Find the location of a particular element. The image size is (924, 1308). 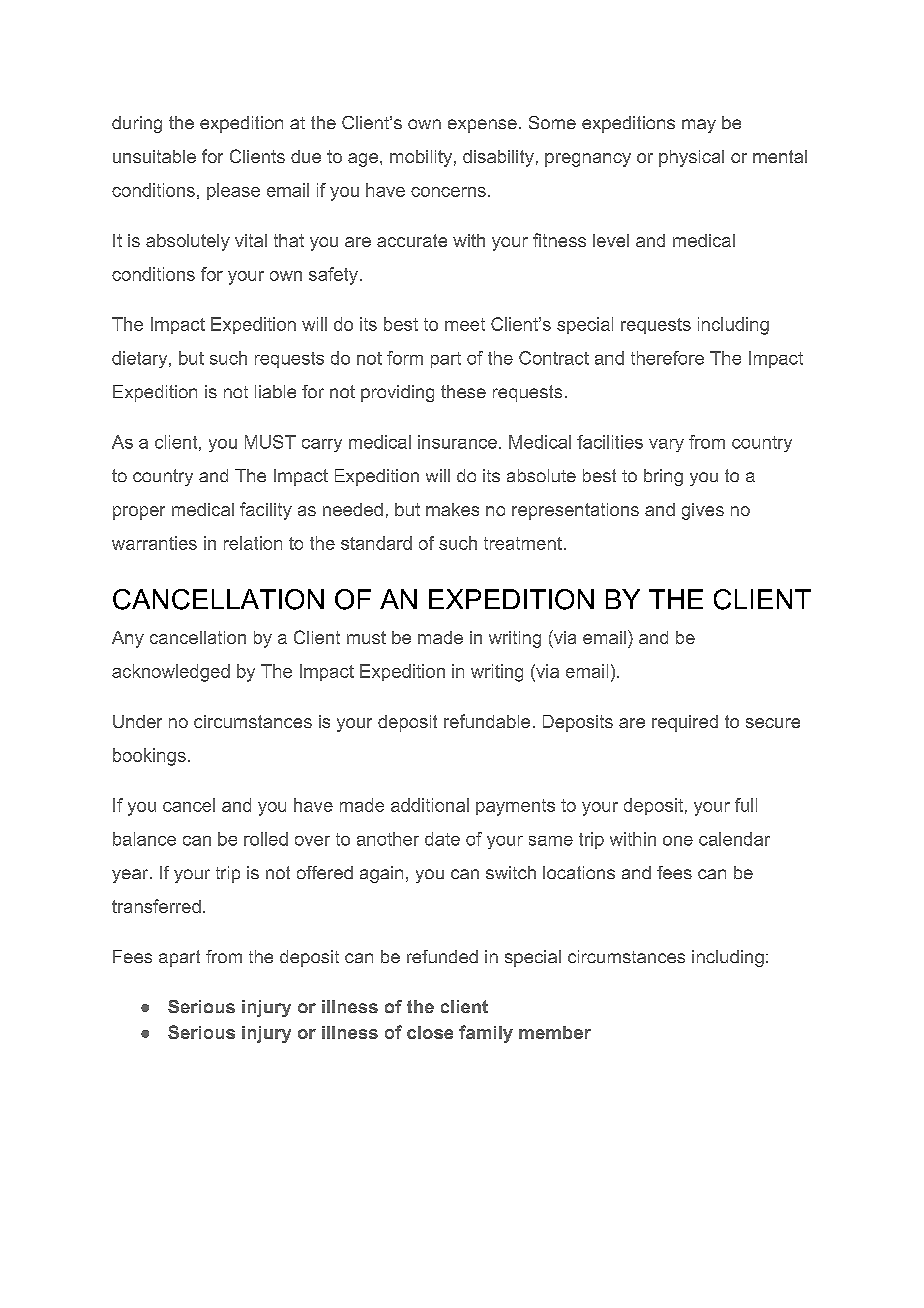

member is located at coordinates (555, 1032).
